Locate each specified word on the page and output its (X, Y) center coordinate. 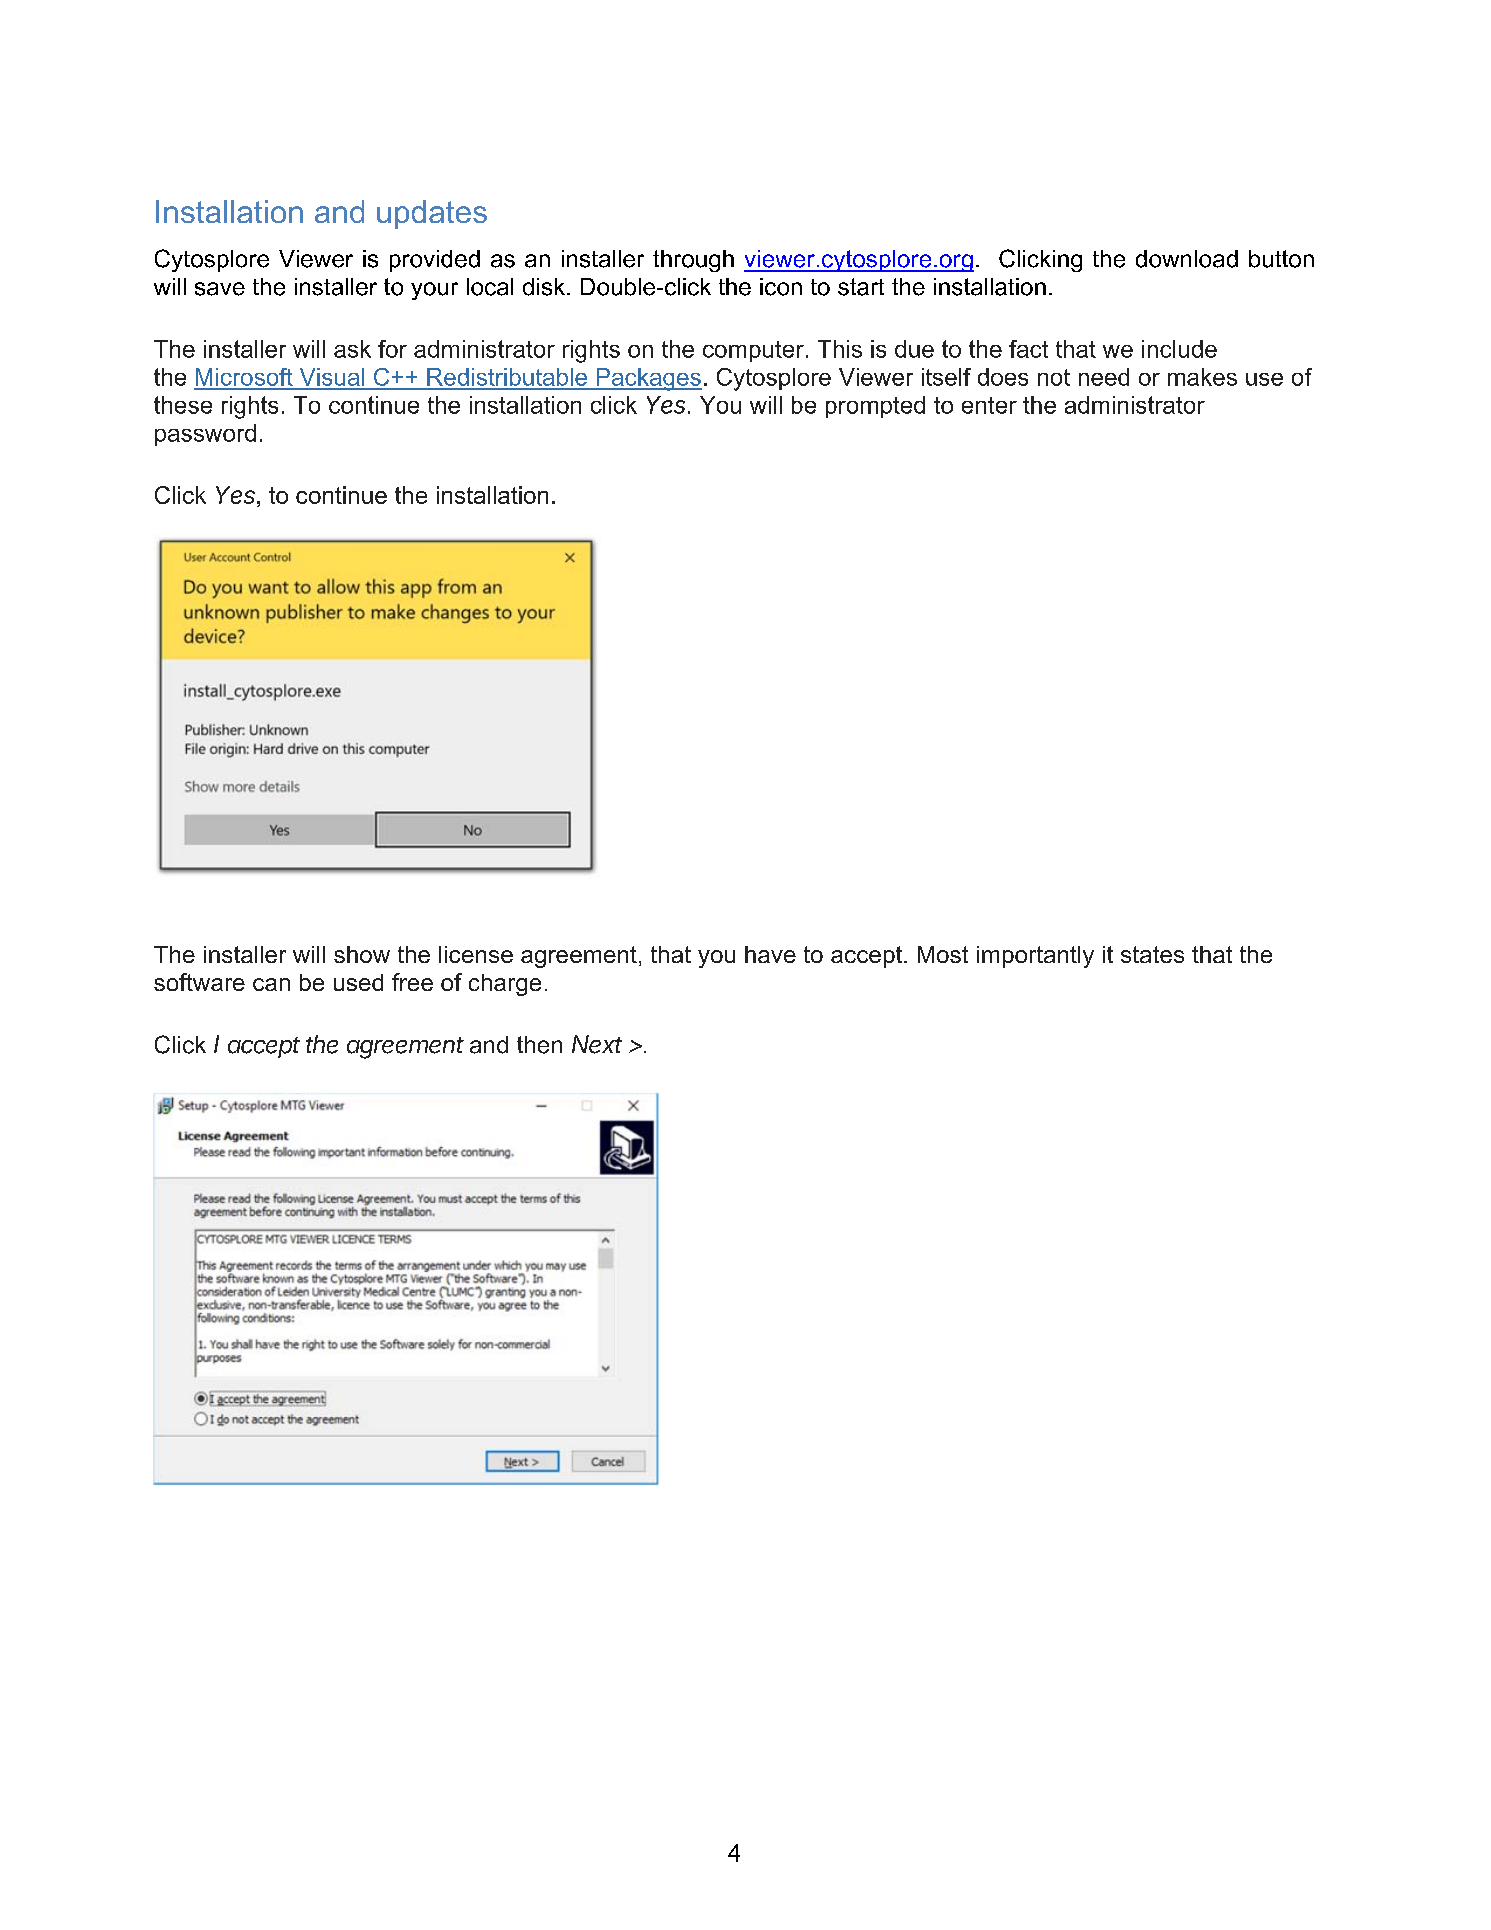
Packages (648, 379)
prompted (875, 407)
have (770, 954)
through (693, 261)
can (271, 984)
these (183, 405)
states (1152, 954)
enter (989, 405)
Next (597, 1044)
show (362, 954)
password (205, 435)
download (1187, 259)
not (1054, 377)
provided (435, 261)
